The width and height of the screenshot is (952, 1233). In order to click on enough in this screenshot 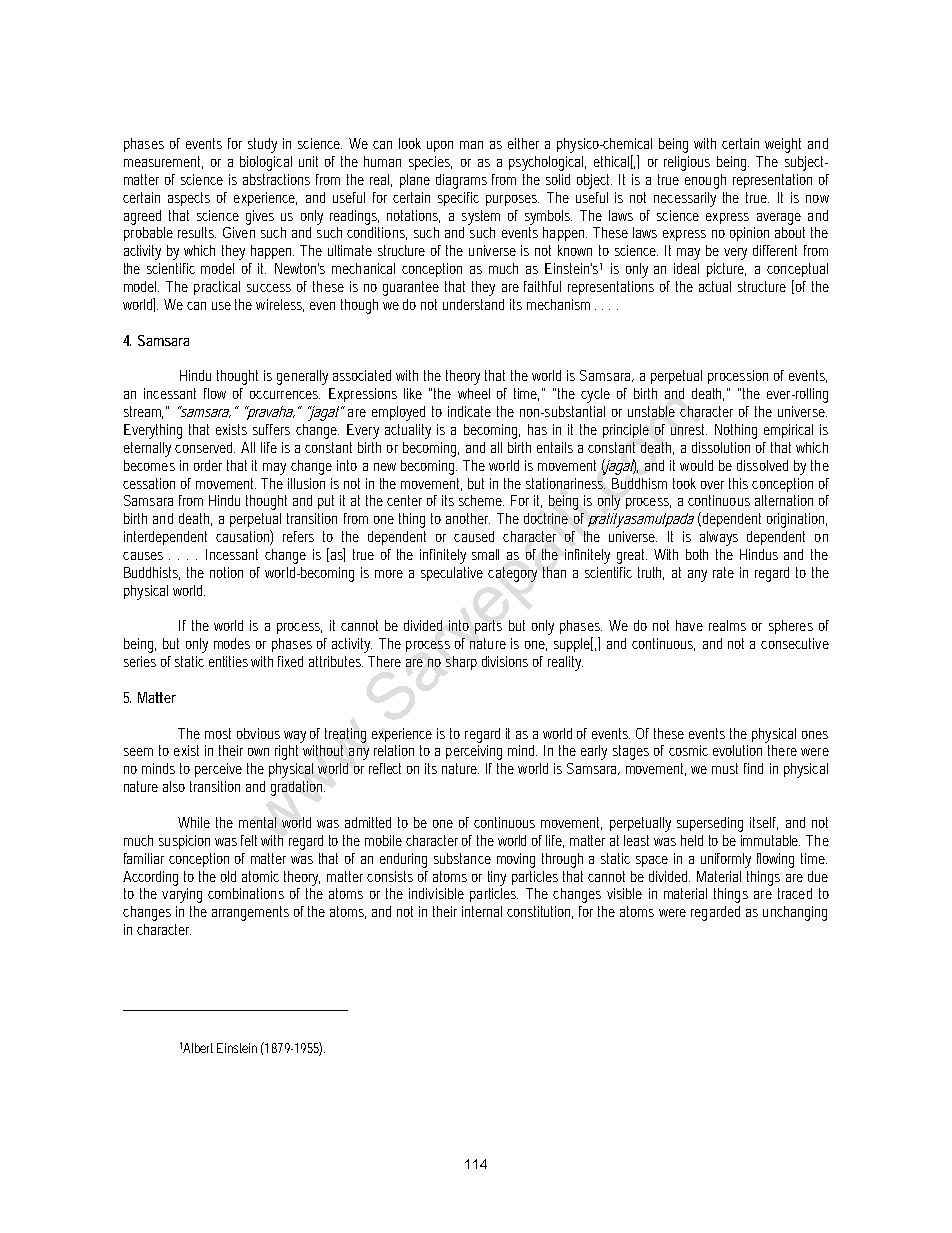, I will do `click(705, 181)`.
